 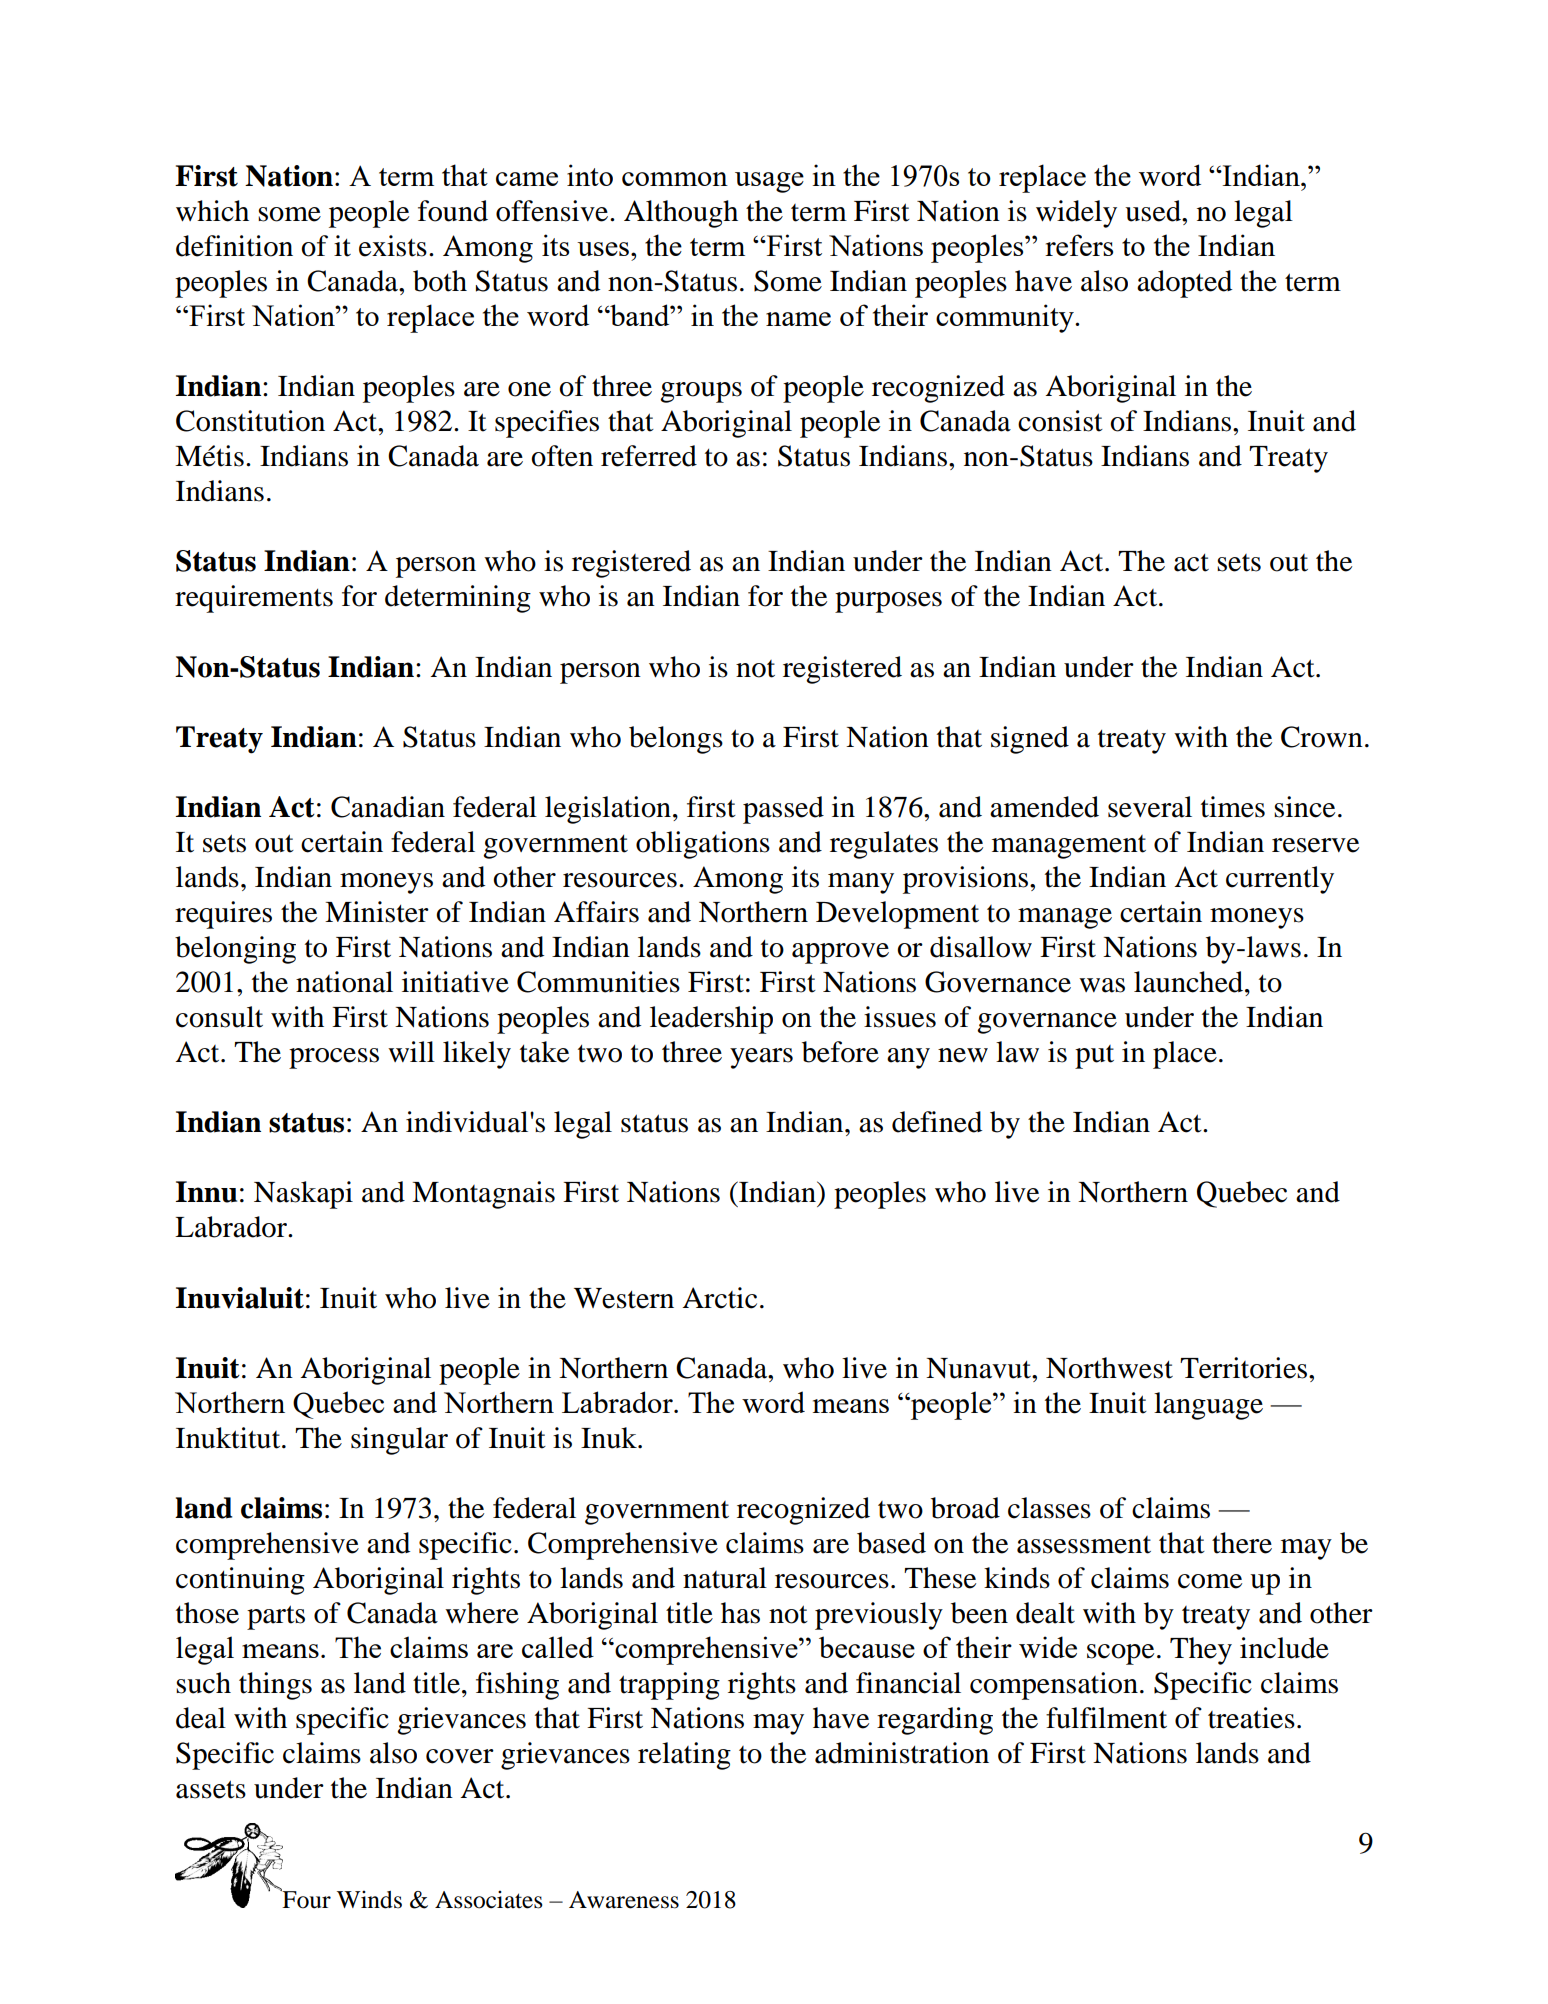 I want to click on several, so click(x=1150, y=807).
